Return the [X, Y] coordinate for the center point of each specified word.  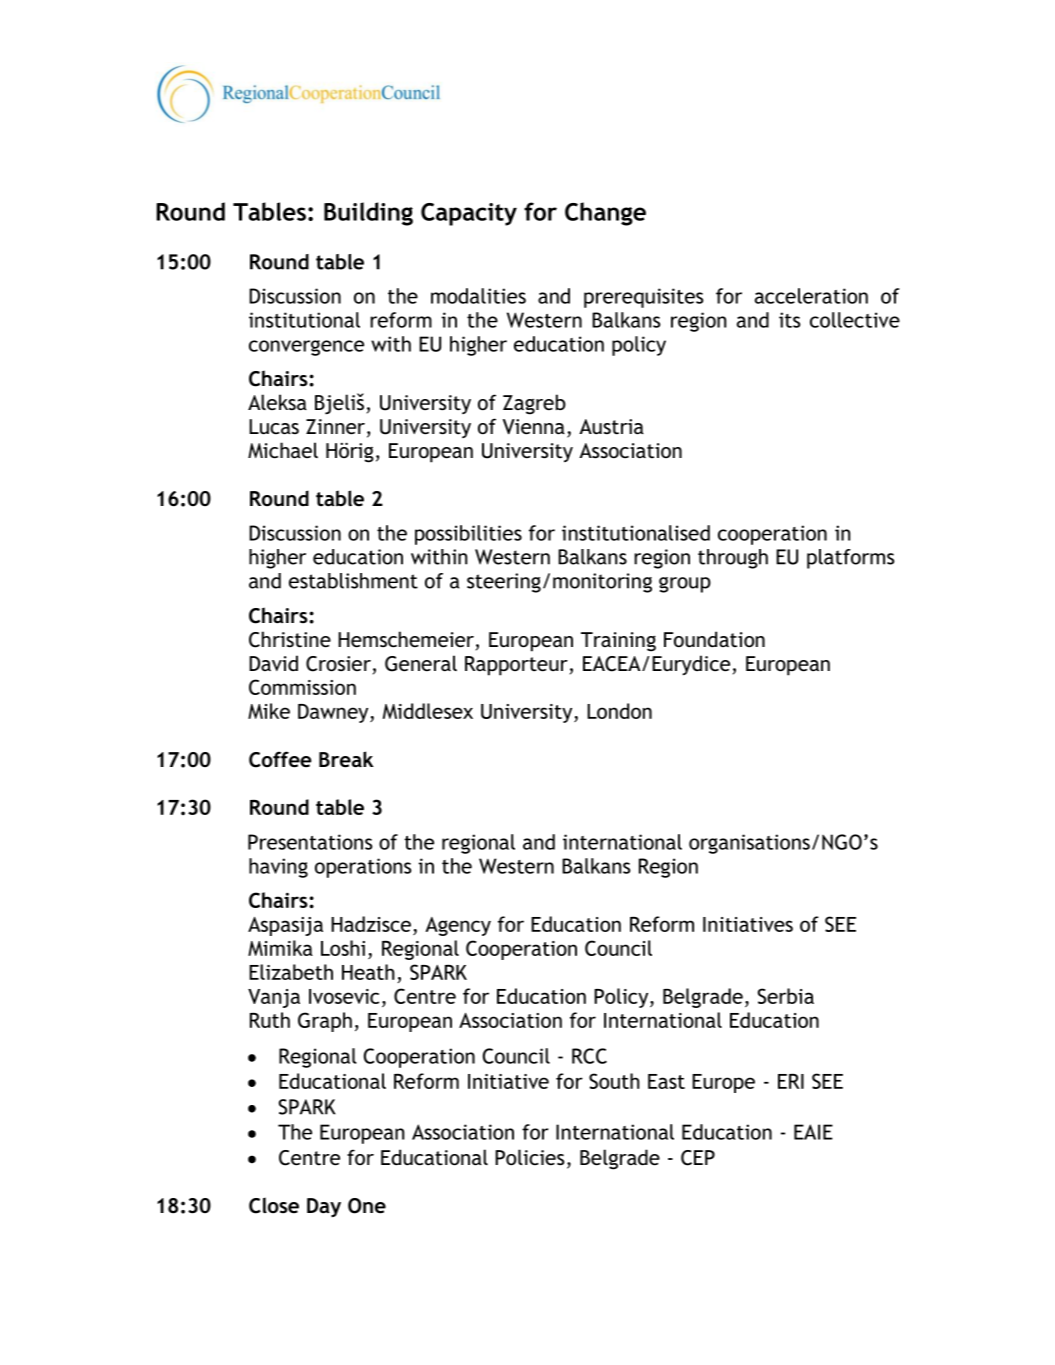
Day [324, 1207]
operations [363, 868]
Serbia [786, 996]
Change [605, 214]
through [733, 559]
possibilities [468, 535]
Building [368, 214]
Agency [458, 926]
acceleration [811, 296]
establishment [353, 581]
